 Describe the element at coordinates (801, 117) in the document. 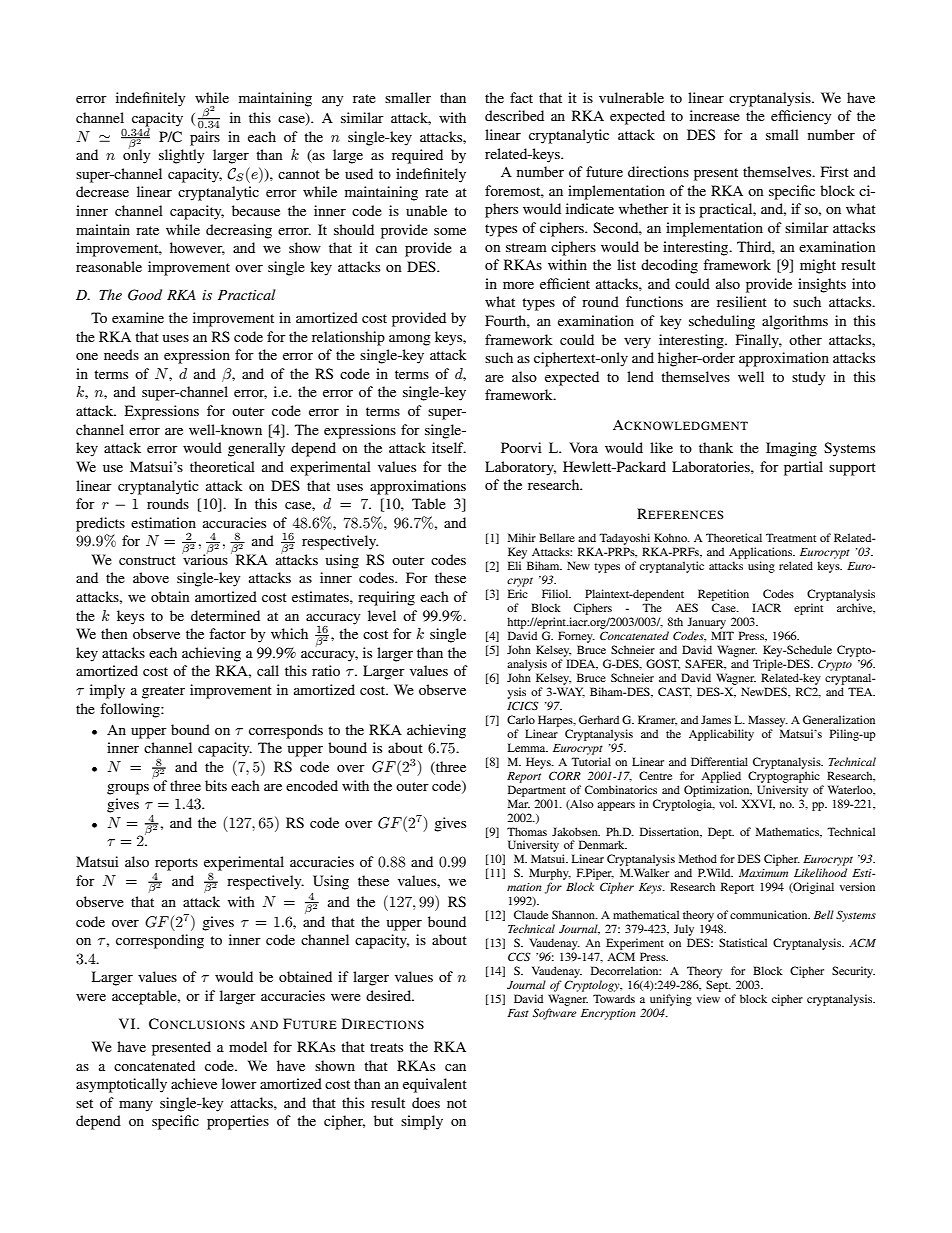

I see `efficiency` at that location.
